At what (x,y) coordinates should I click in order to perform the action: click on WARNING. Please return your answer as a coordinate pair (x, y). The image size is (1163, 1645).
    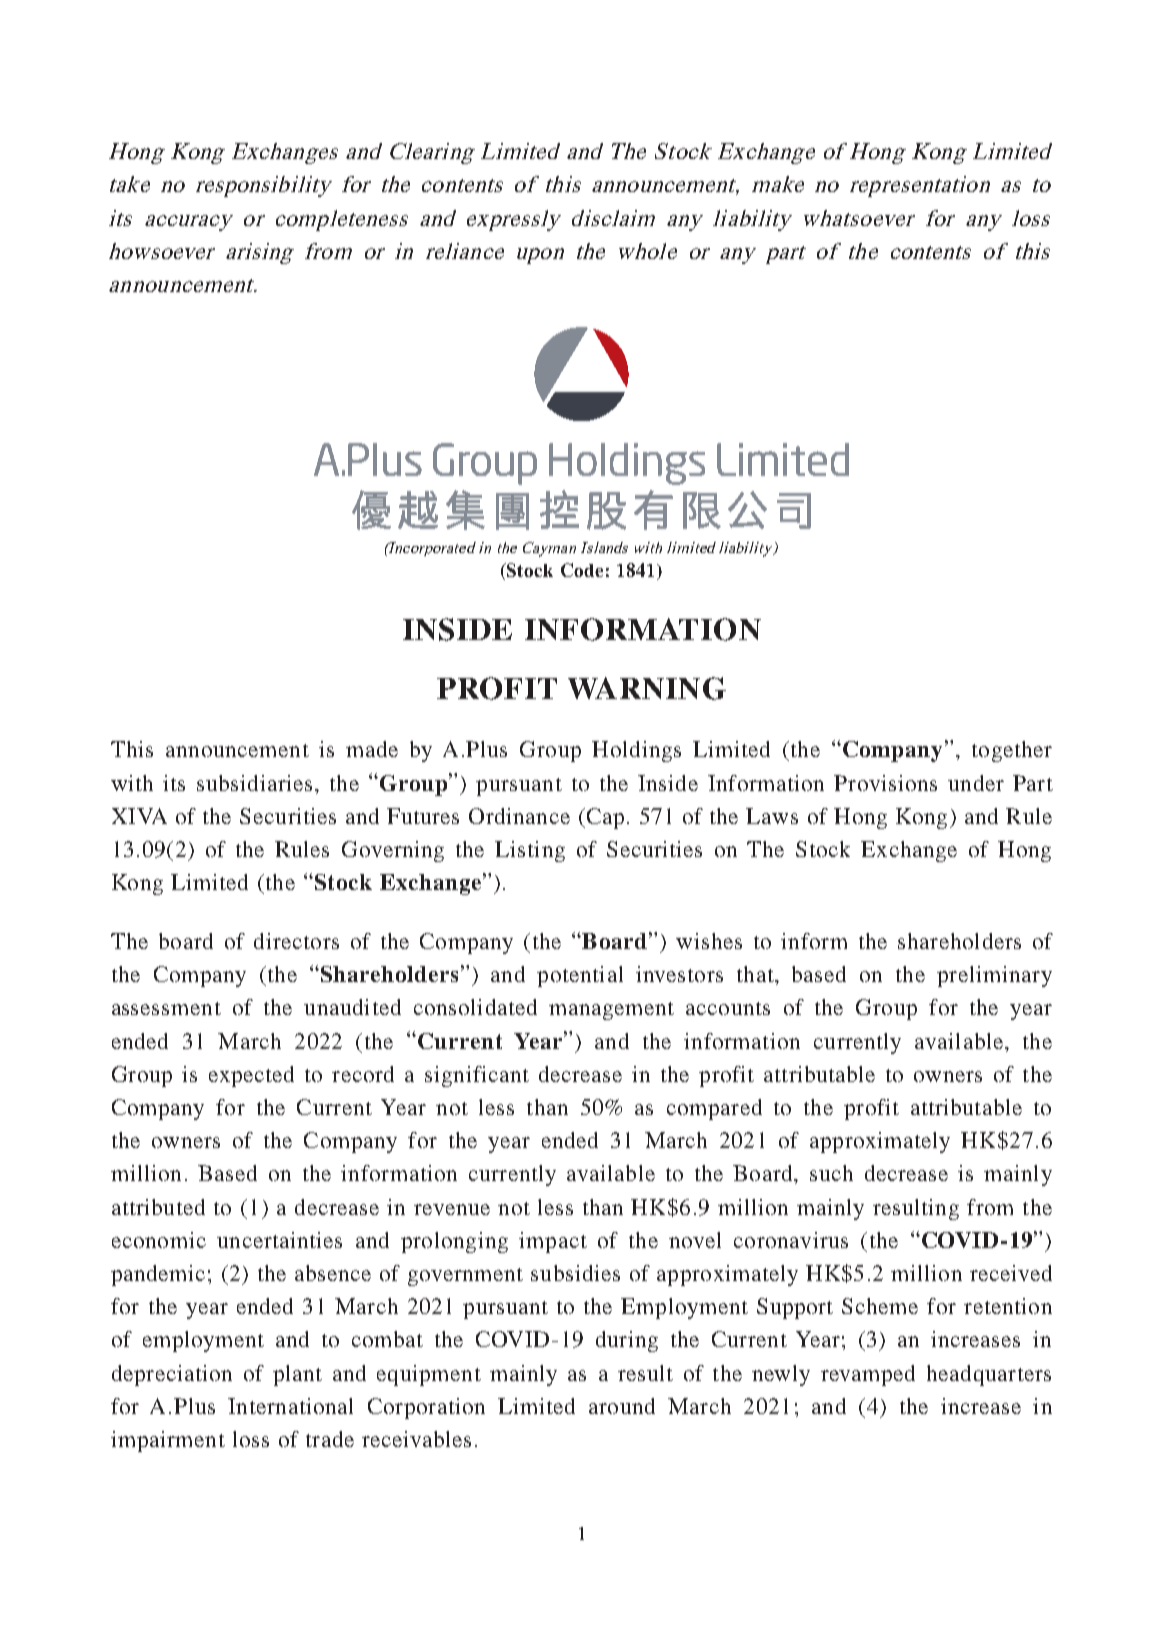
    Looking at the image, I should click on (647, 688).
